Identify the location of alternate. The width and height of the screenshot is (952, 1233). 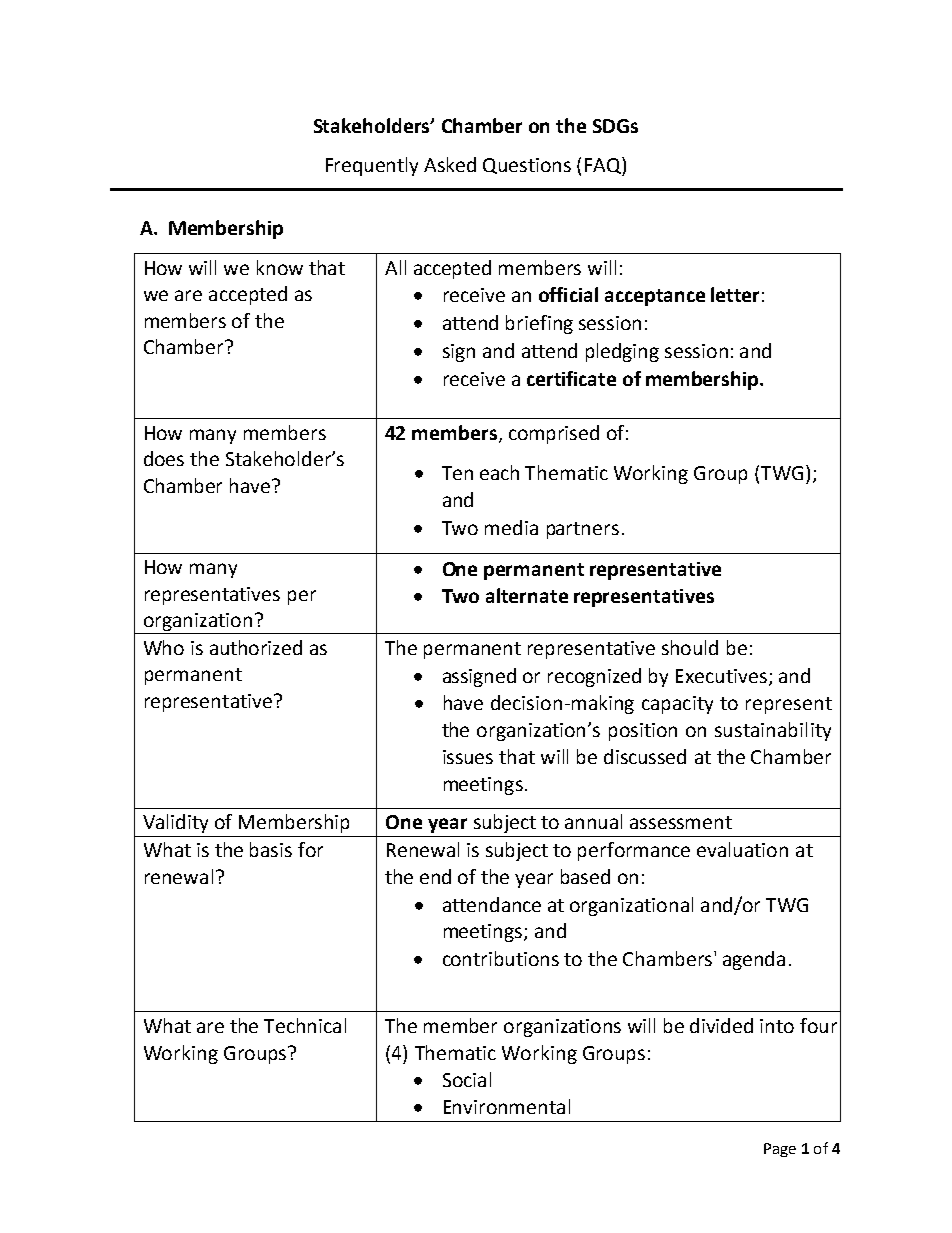
(527, 595).
